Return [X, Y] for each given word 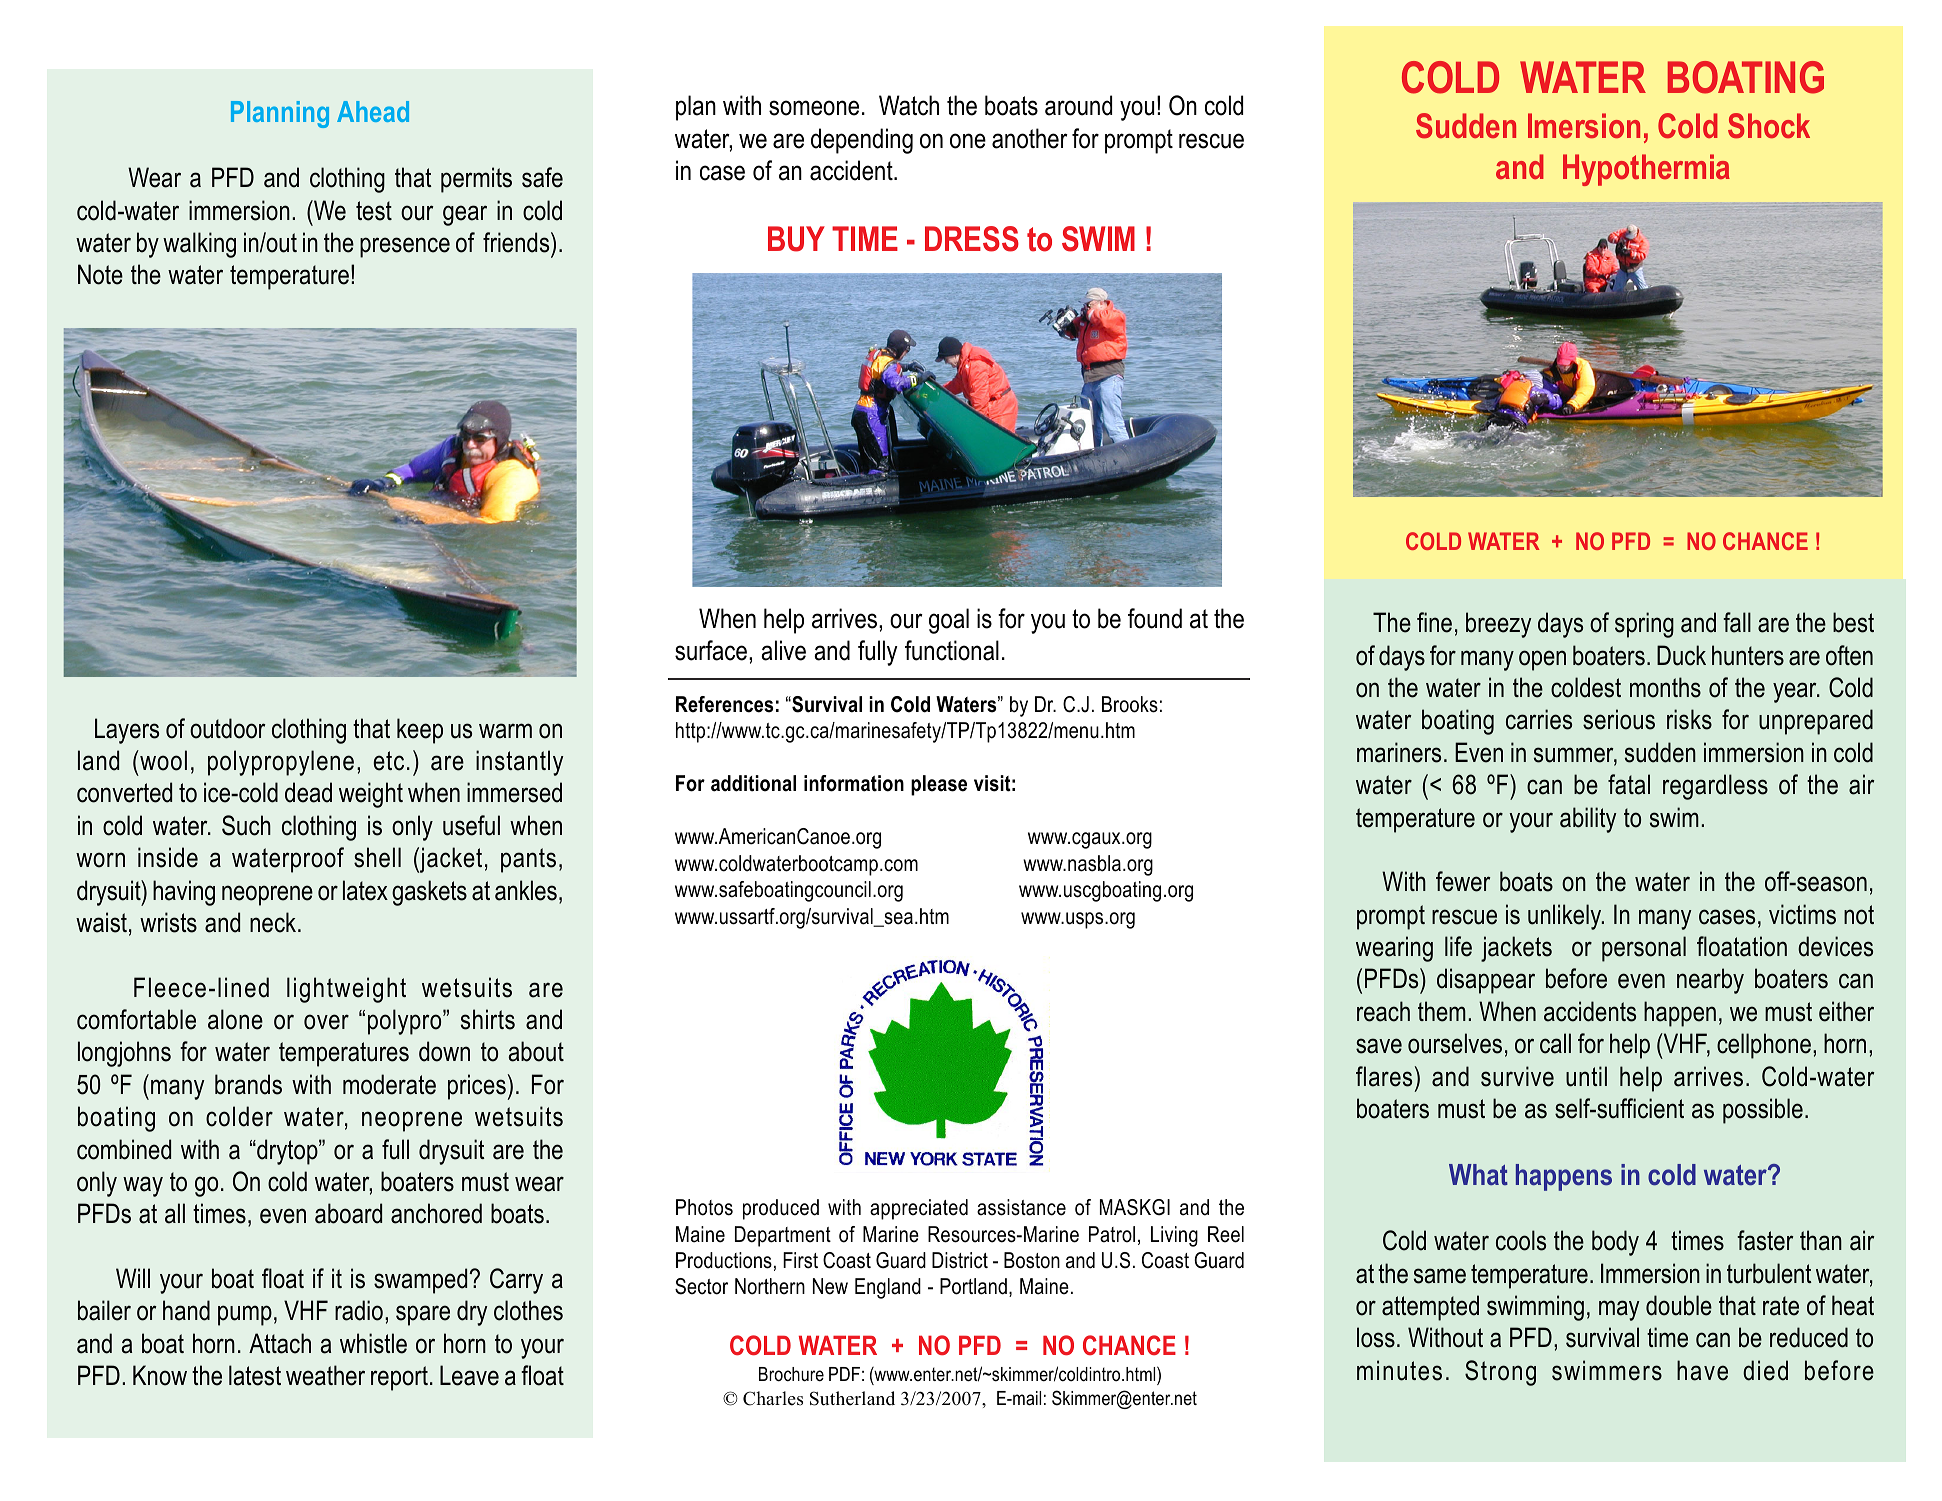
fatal [1629, 784]
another [1030, 138]
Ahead [373, 111]
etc [388, 761]
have [1702, 1370]
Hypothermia [1646, 170]
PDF [844, 1374]
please [939, 785]
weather [325, 1375]
